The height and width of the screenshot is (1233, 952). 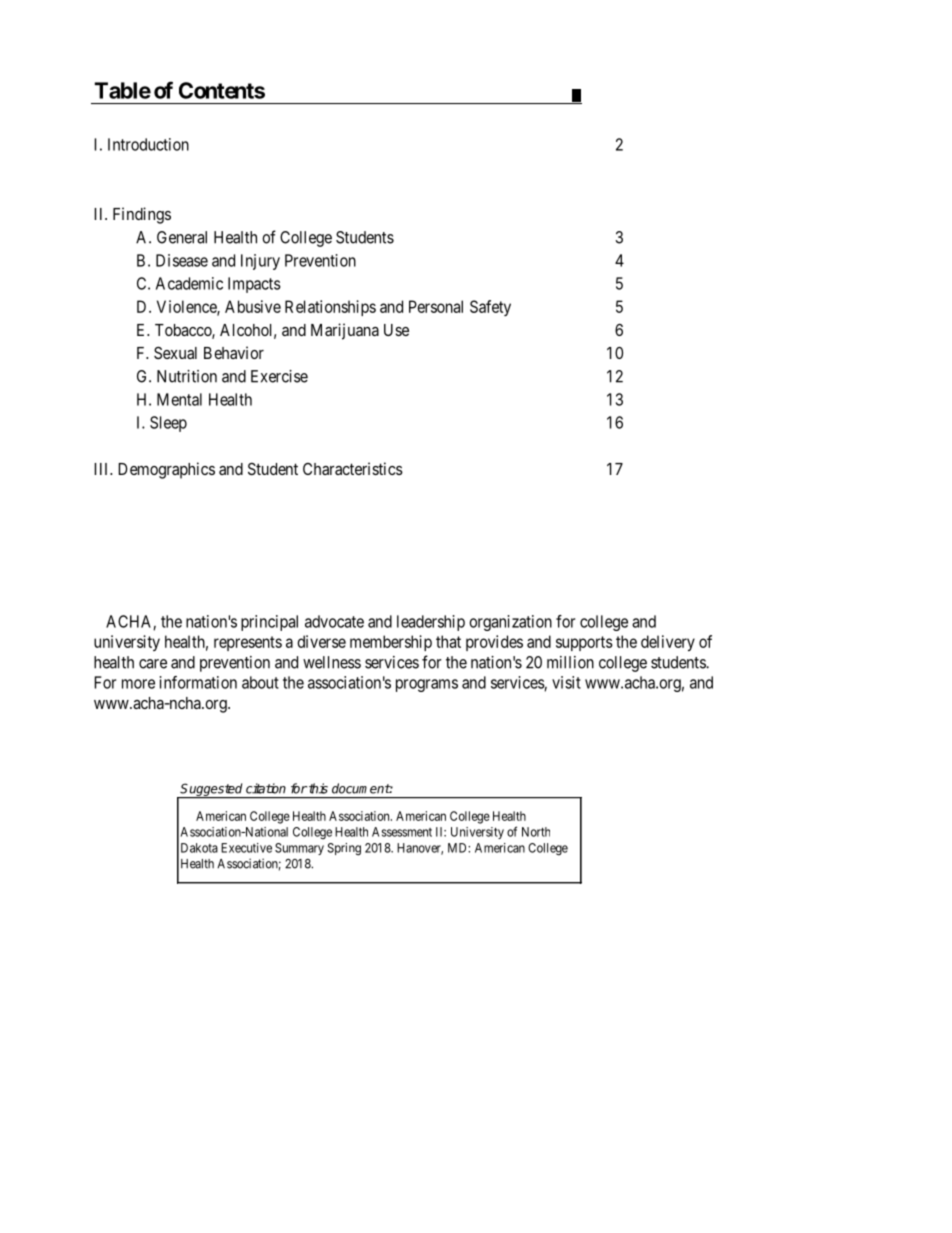 What do you see at coordinates (402, 832) in the screenshot?
I see `Assessment` at bounding box center [402, 832].
